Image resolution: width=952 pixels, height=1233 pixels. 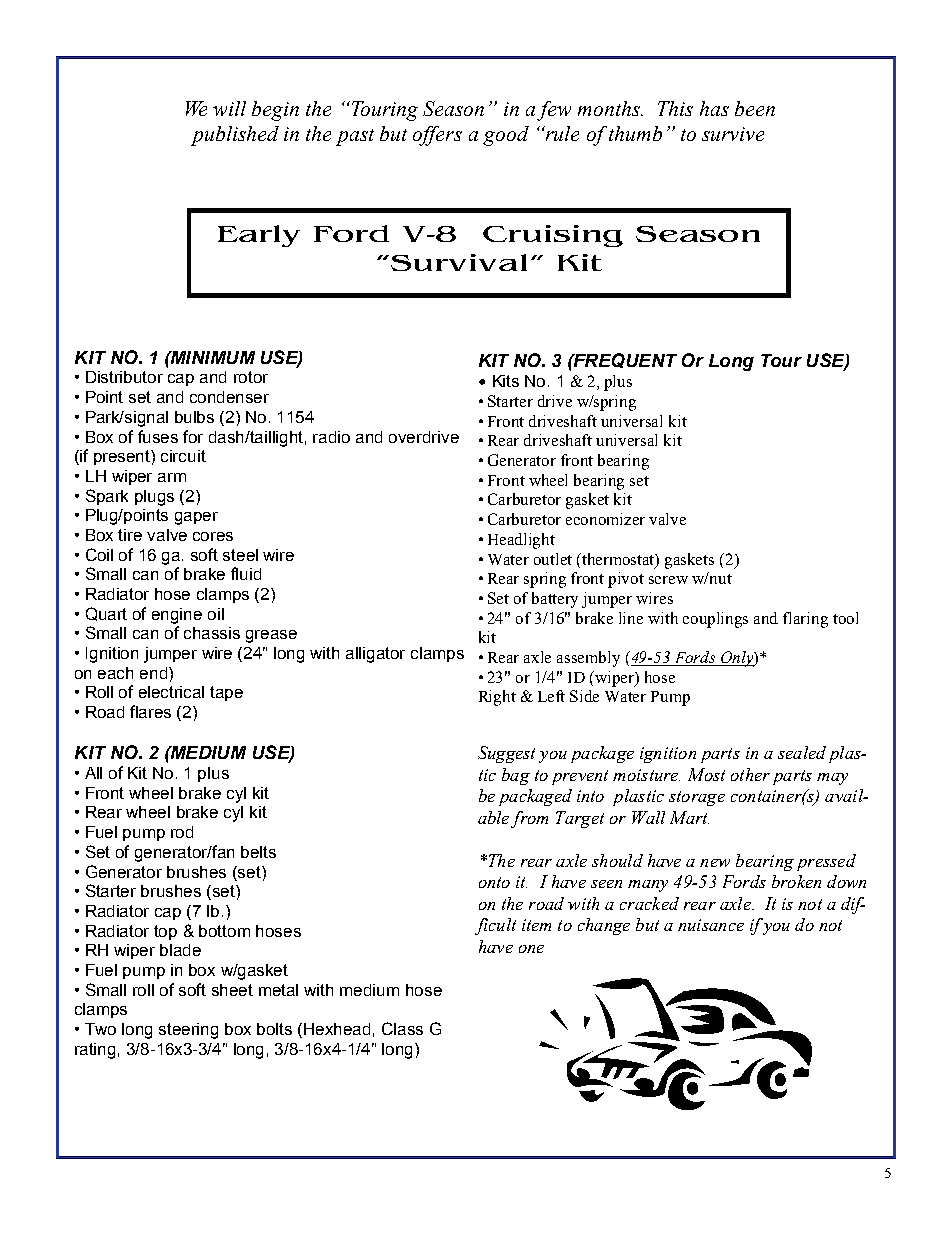 I want to click on bulbs, so click(x=194, y=417).
